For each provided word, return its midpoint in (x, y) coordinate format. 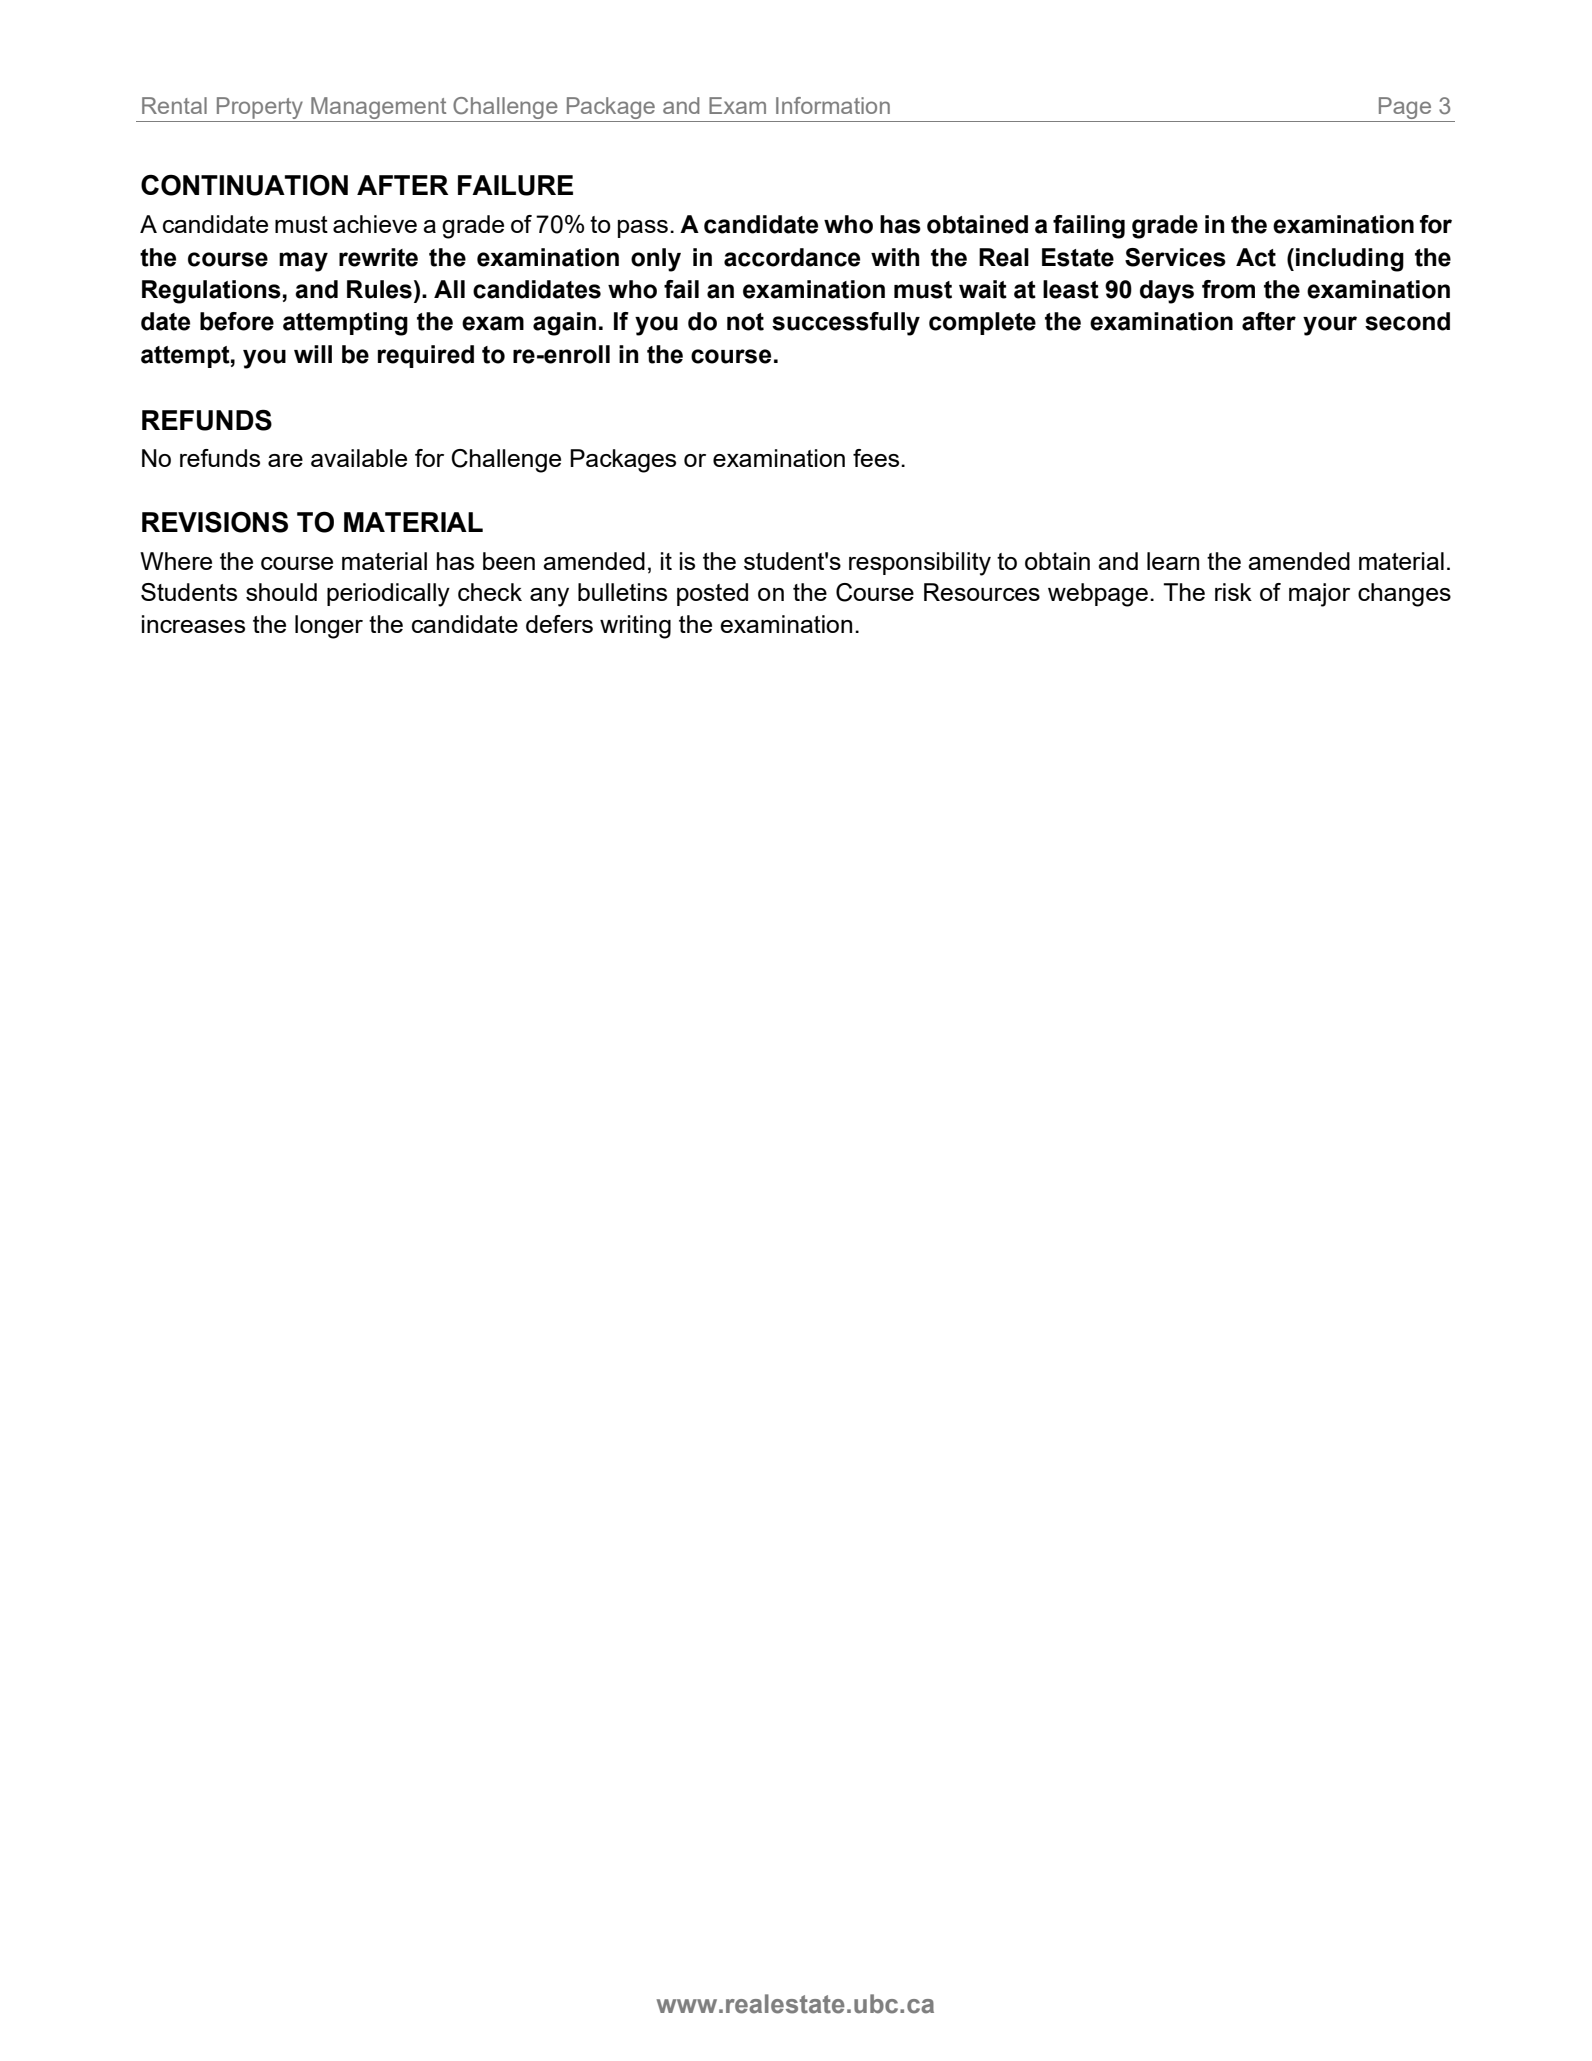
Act (1256, 257)
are (285, 460)
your (1330, 326)
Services (1175, 257)
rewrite (378, 257)
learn (1173, 561)
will (313, 354)
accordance (792, 257)
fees (877, 458)
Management (378, 108)
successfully (846, 324)
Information (833, 105)
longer (329, 627)
